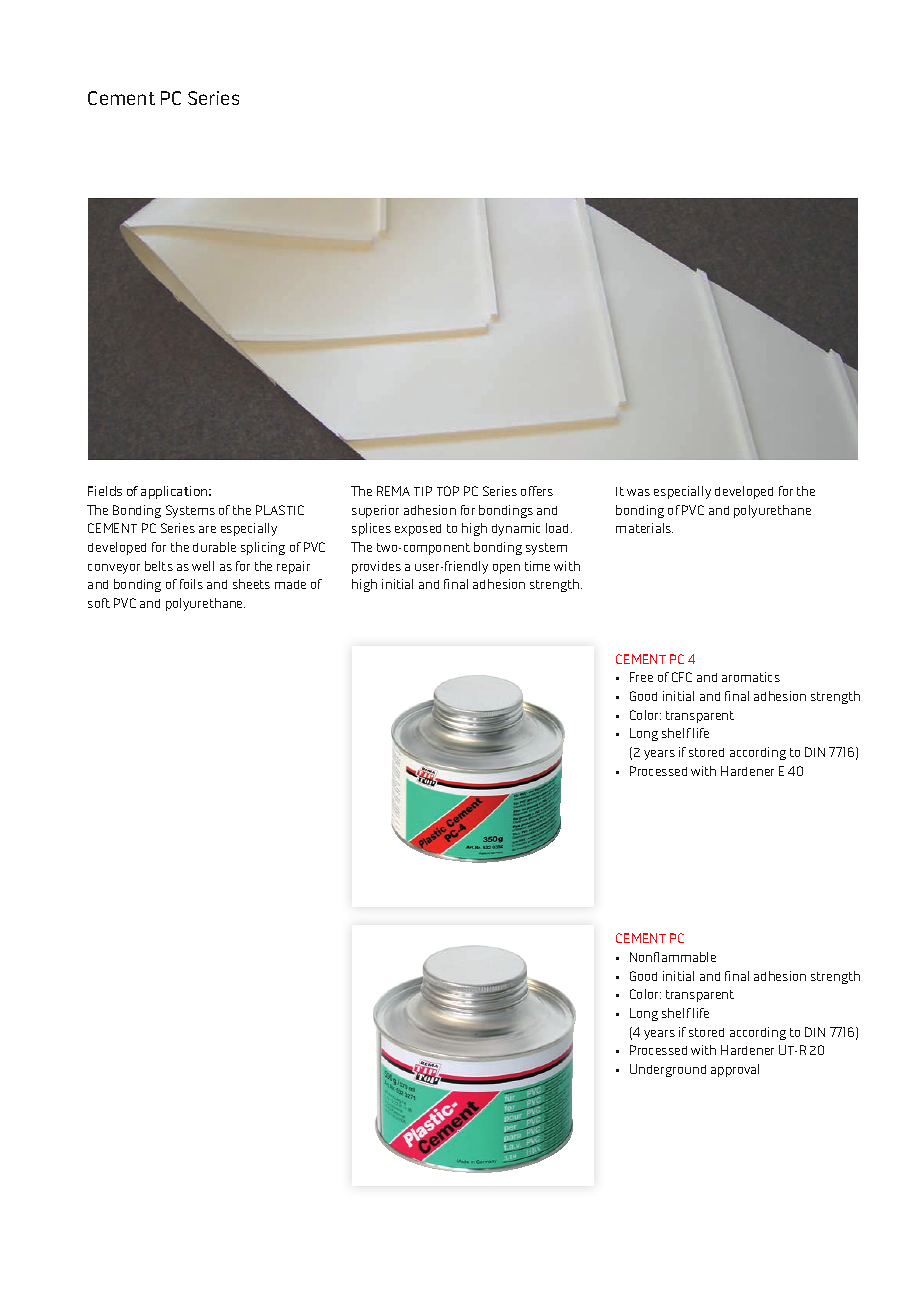 The width and height of the image is (924, 1308). Describe the element at coordinates (641, 677) in the image. I see `Free` at that location.
